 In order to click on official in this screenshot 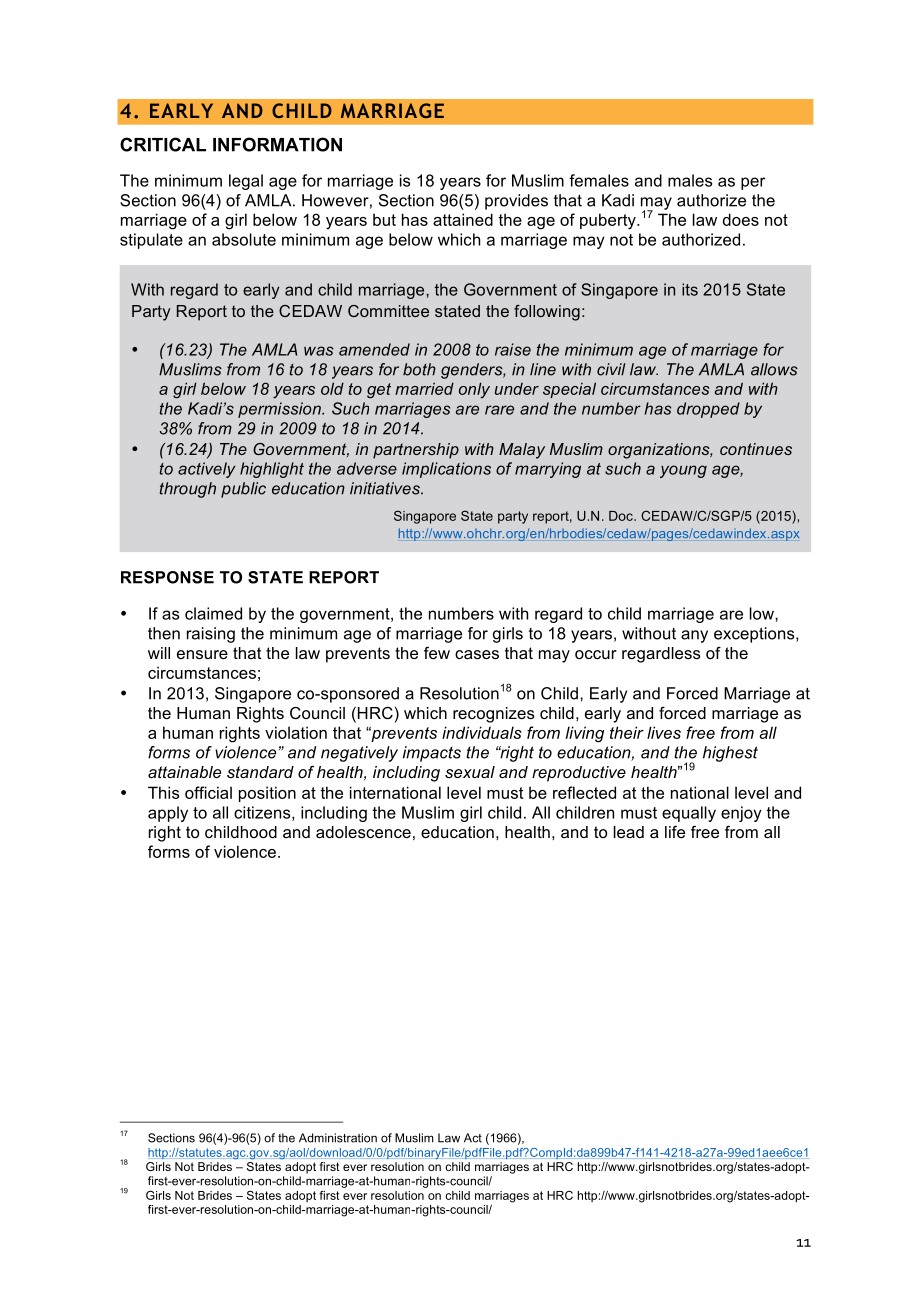, I will do `click(208, 792)`.
